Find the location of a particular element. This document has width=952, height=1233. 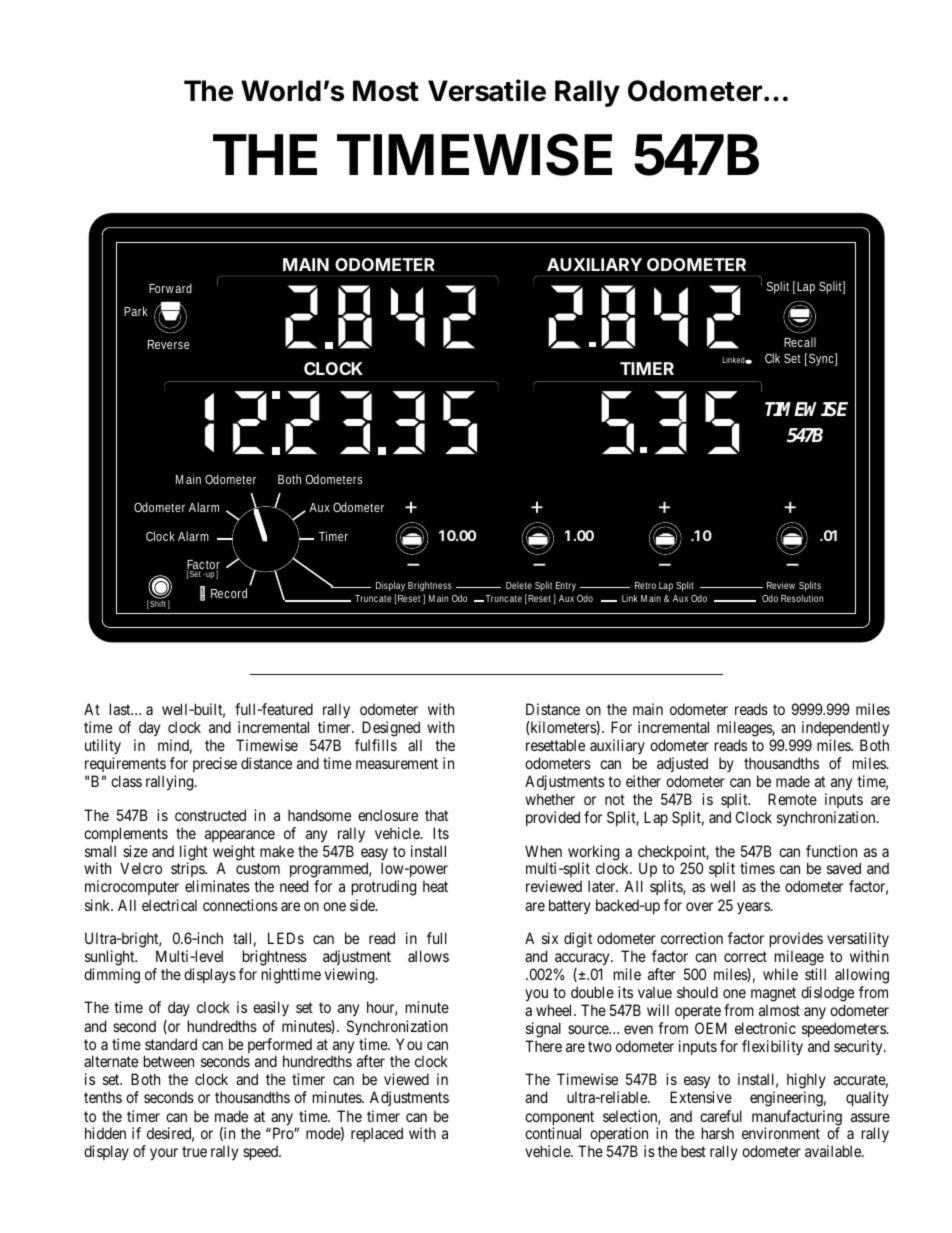

independently is located at coordinates (845, 728).
